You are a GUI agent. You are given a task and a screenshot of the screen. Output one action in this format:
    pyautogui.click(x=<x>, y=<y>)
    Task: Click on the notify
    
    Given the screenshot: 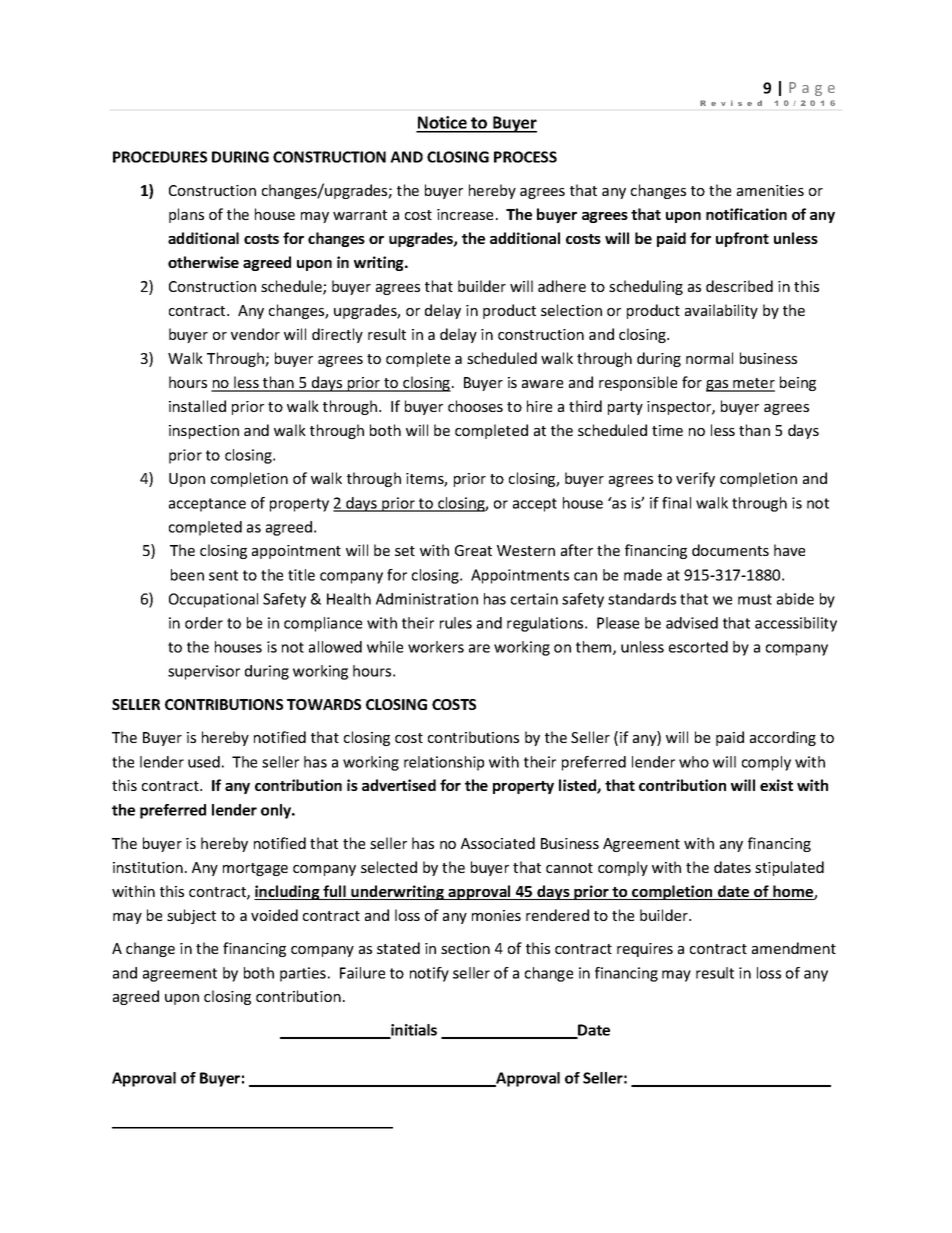 What is the action you would take?
    pyautogui.click(x=429, y=974)
